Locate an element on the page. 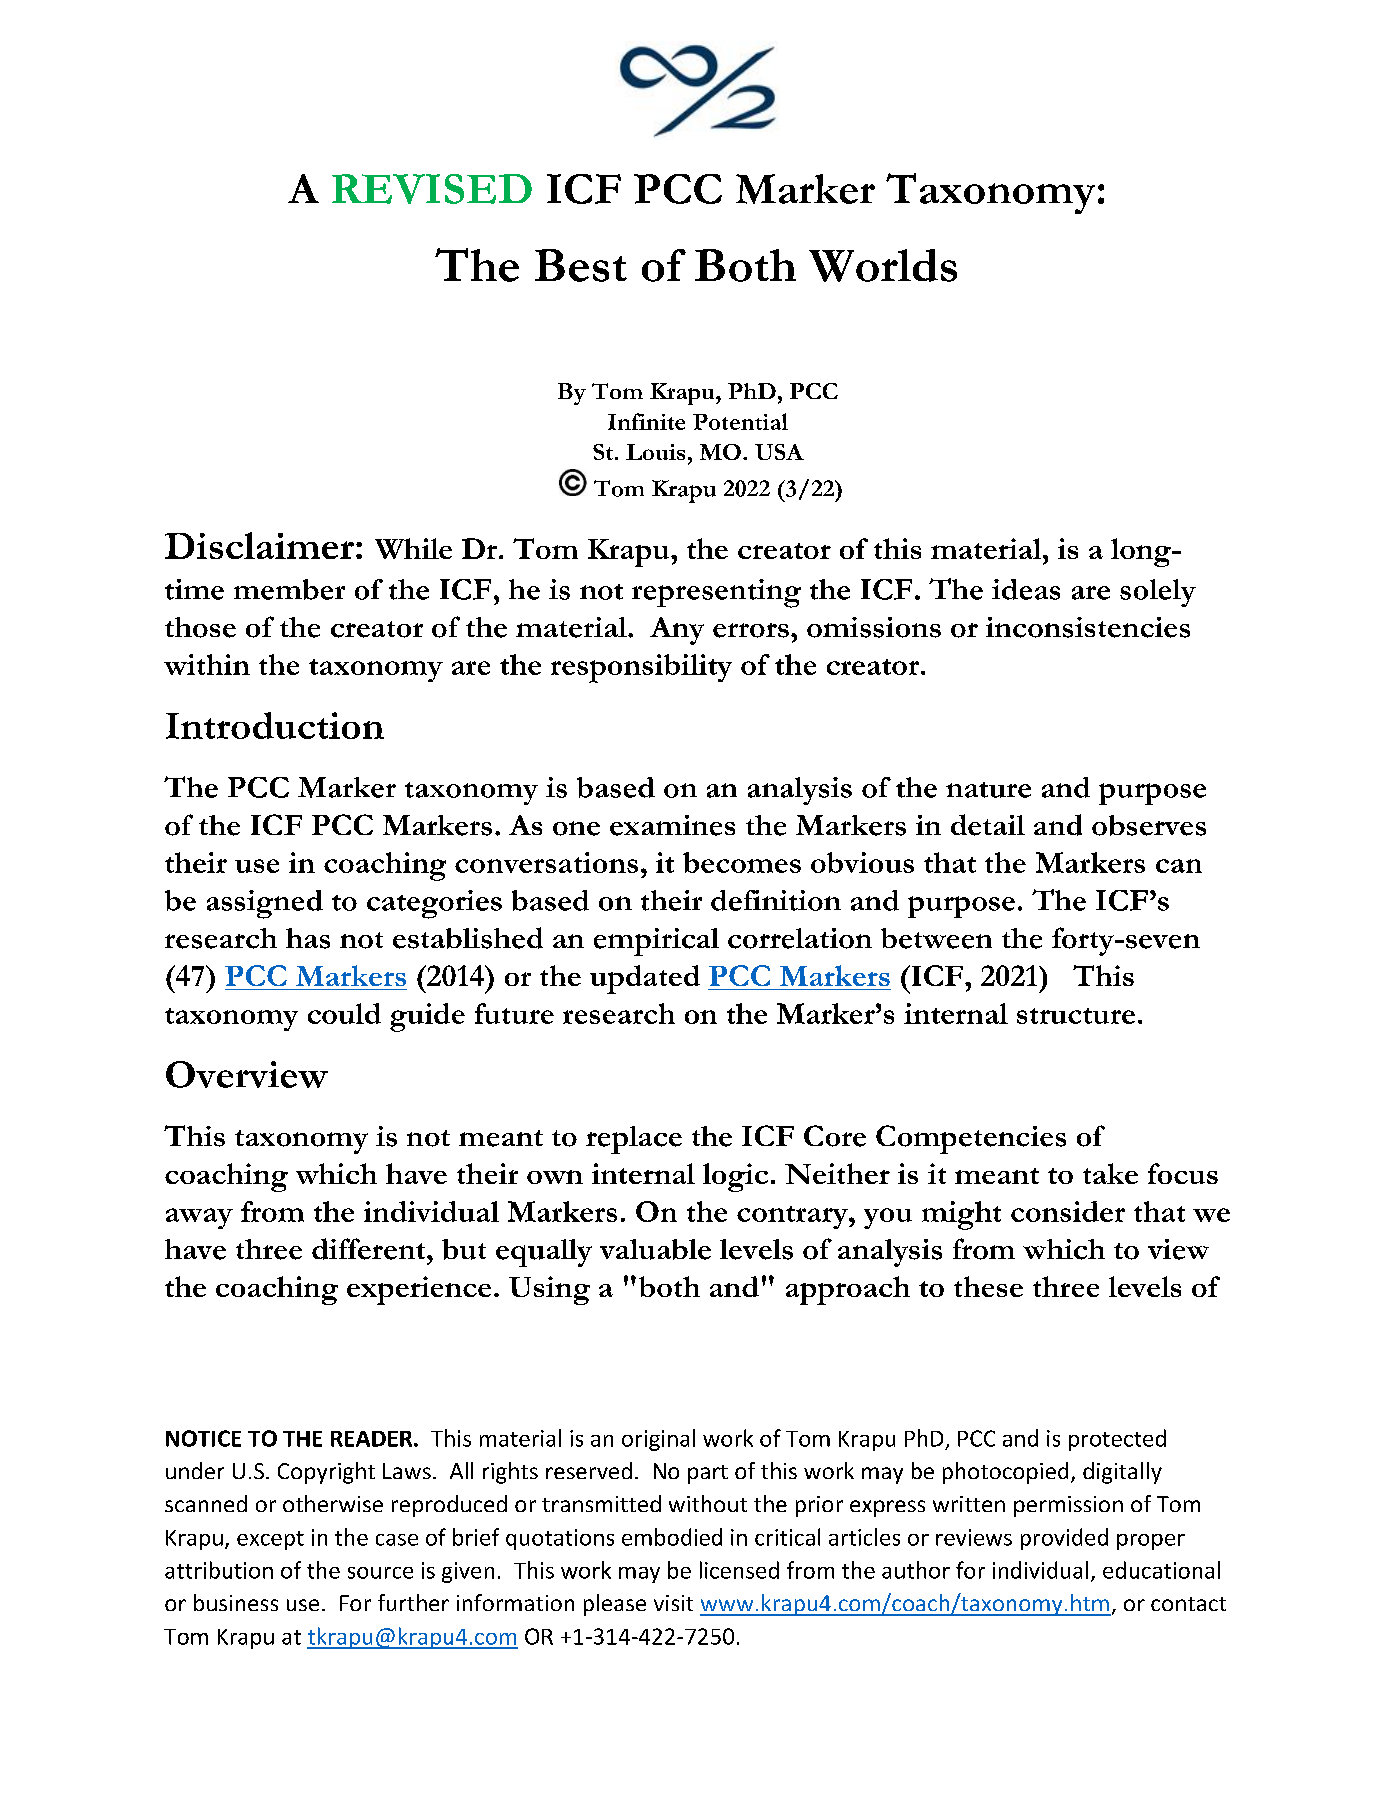  Best is located at coordinates (581, 265).
